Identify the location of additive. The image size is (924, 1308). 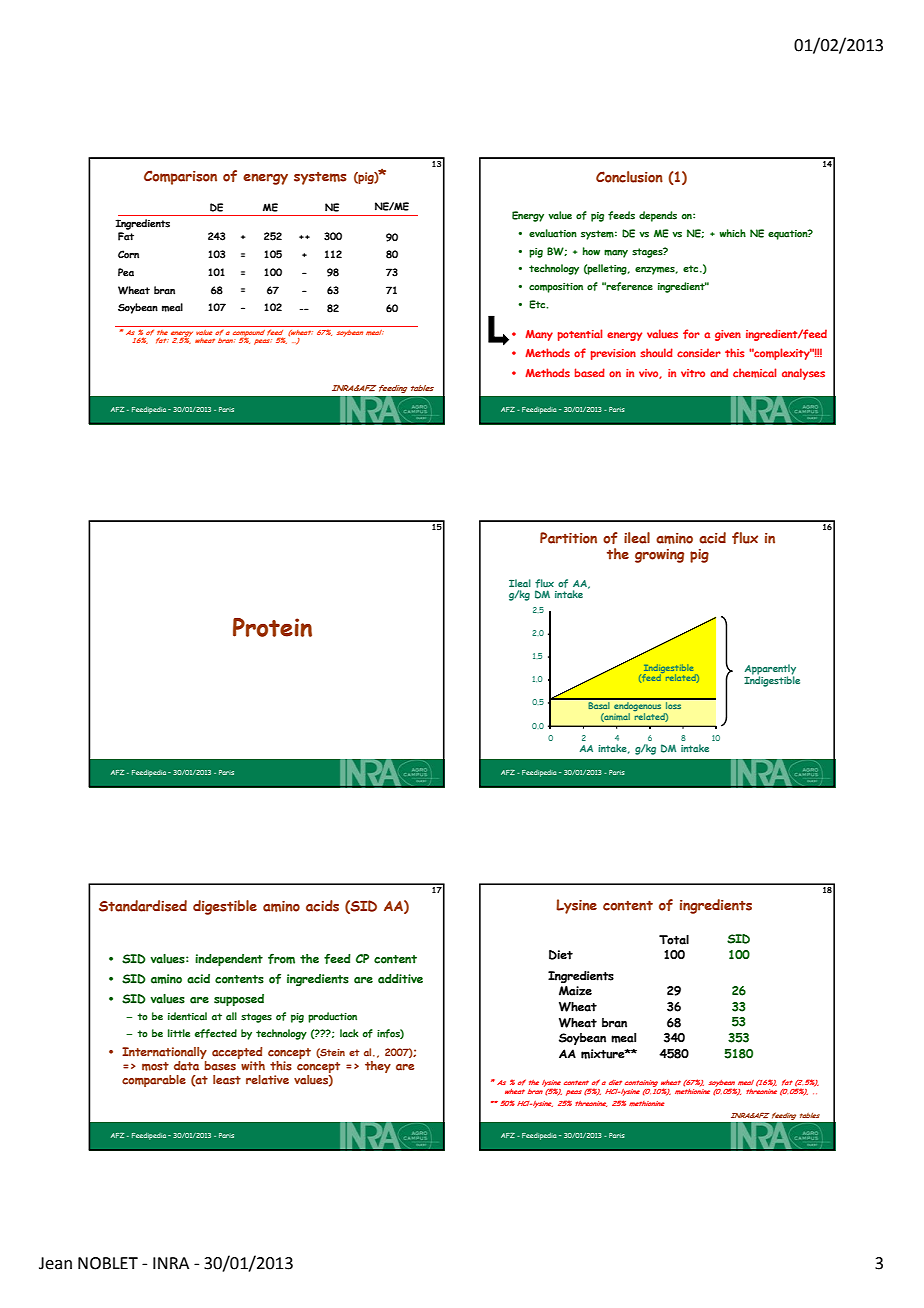
(400, 979).
